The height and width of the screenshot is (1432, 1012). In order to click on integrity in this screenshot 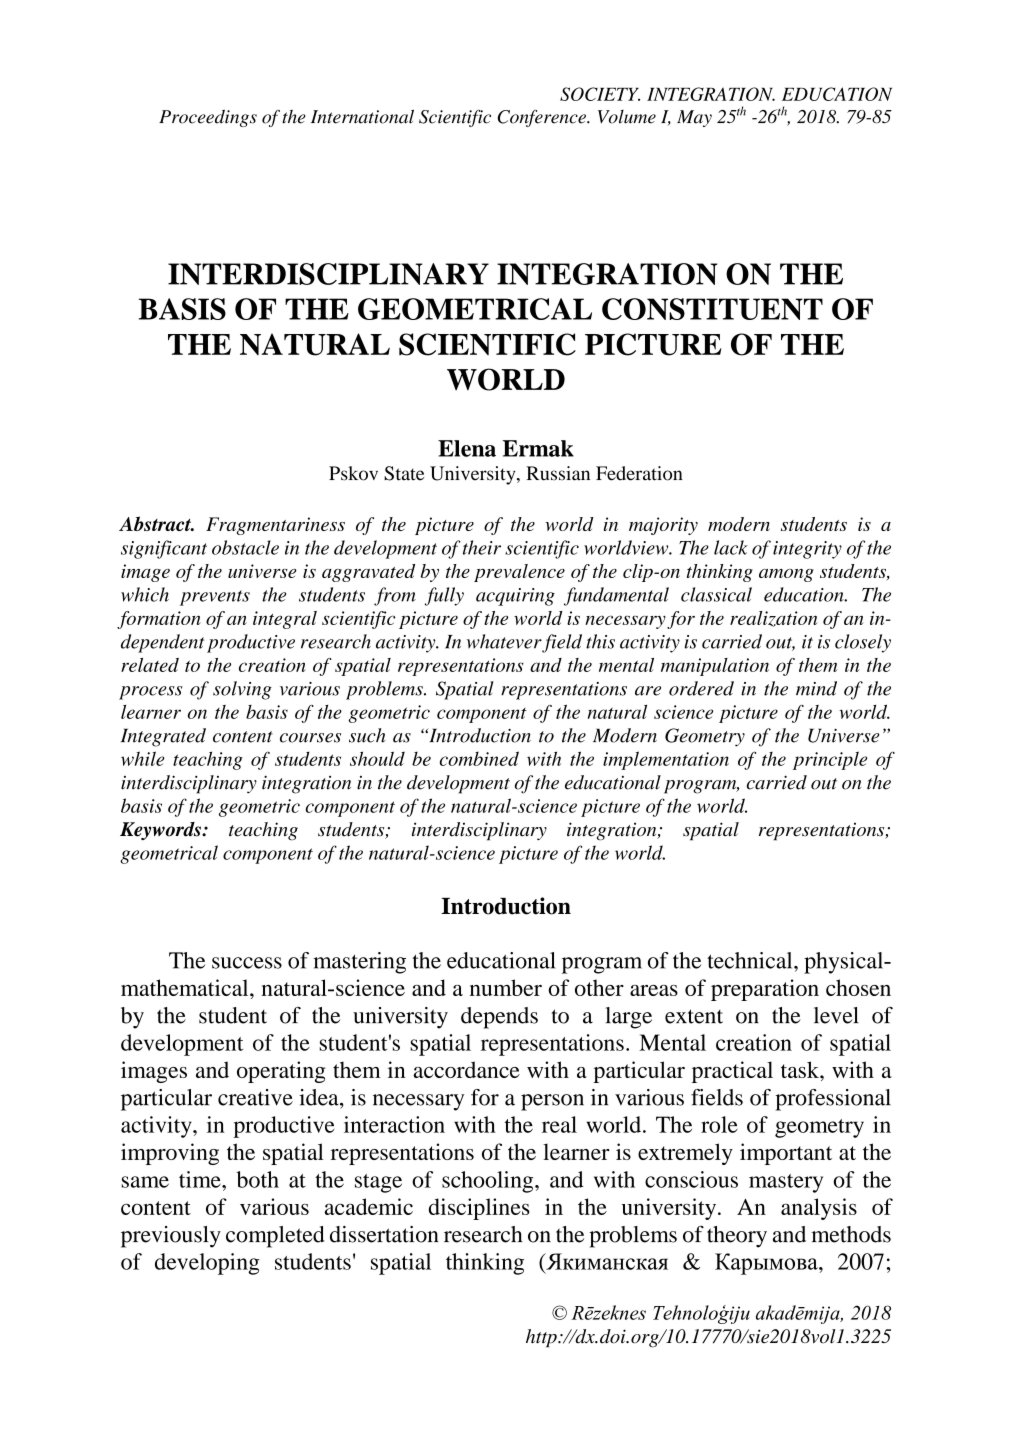, I will do `click(807, 550)`.
